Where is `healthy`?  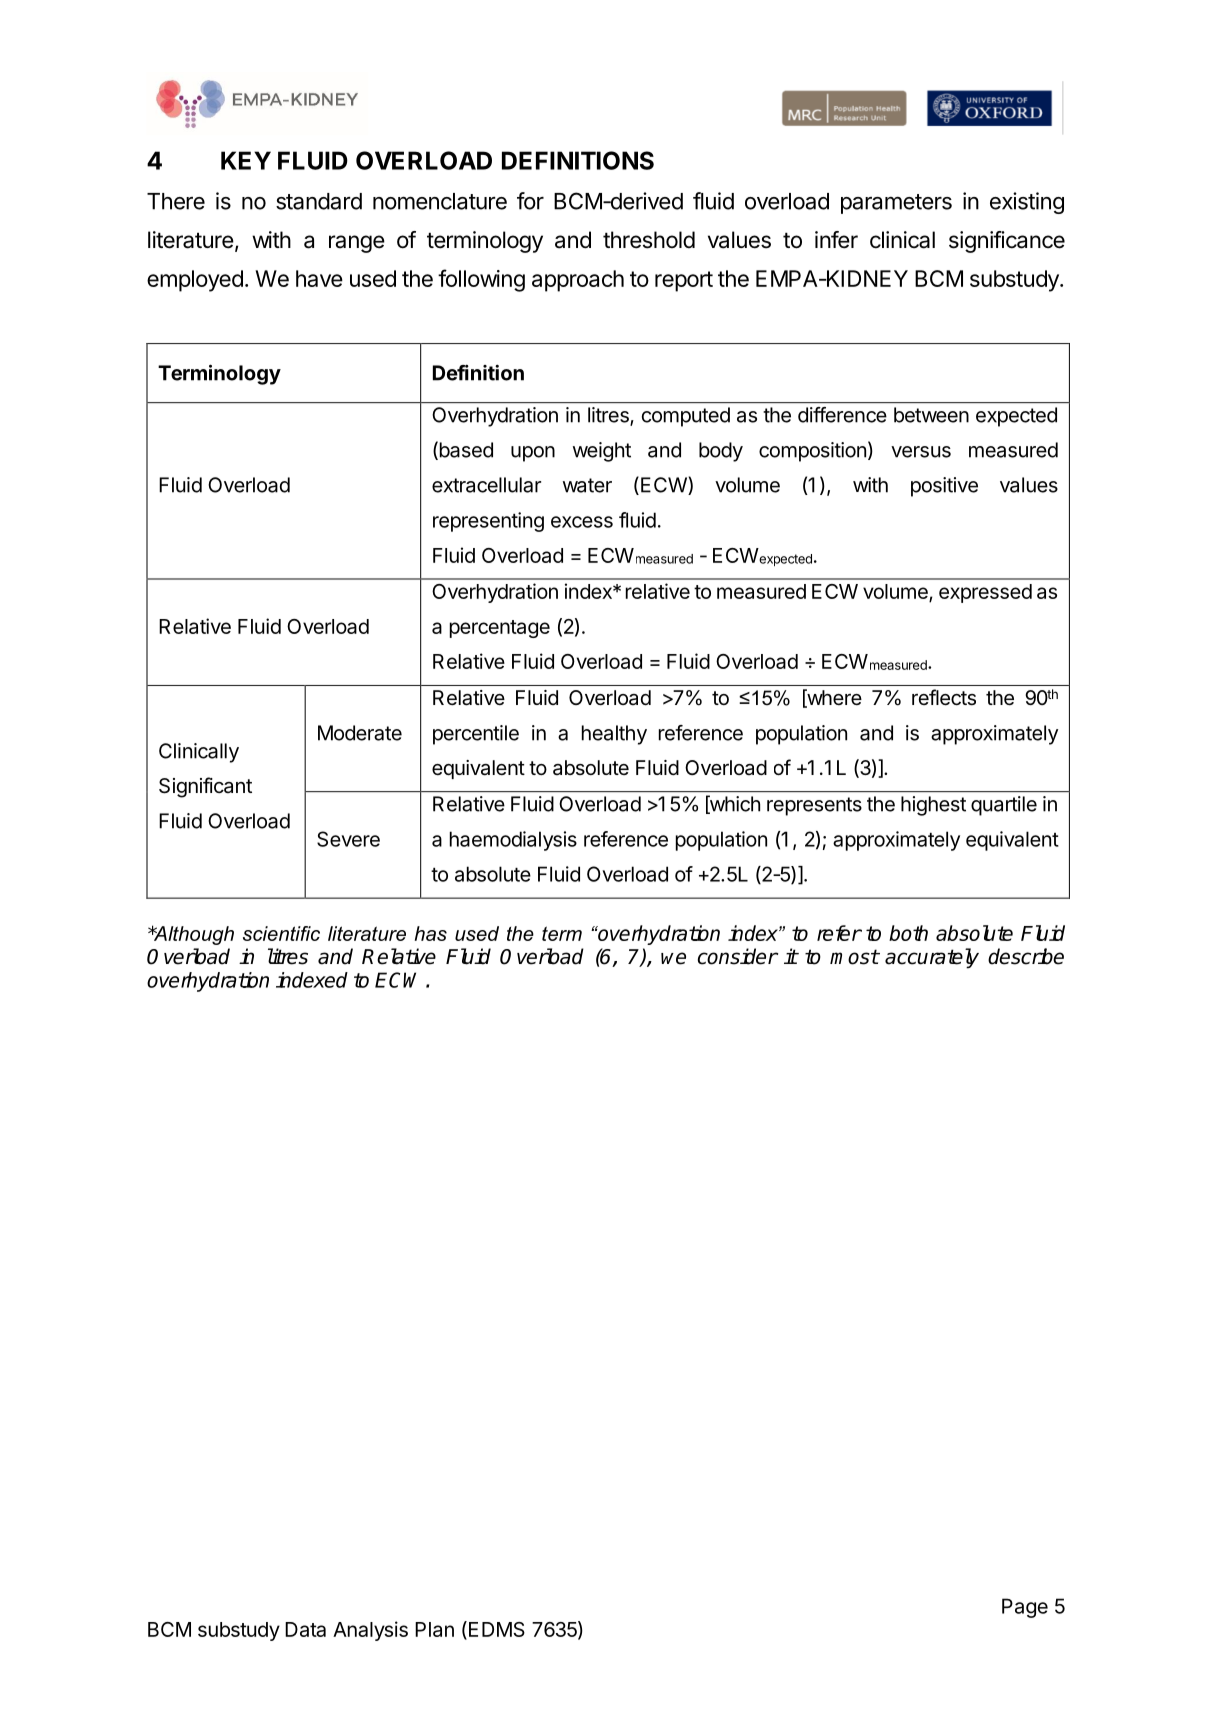
healthy is located at coordinates (614, 735).
